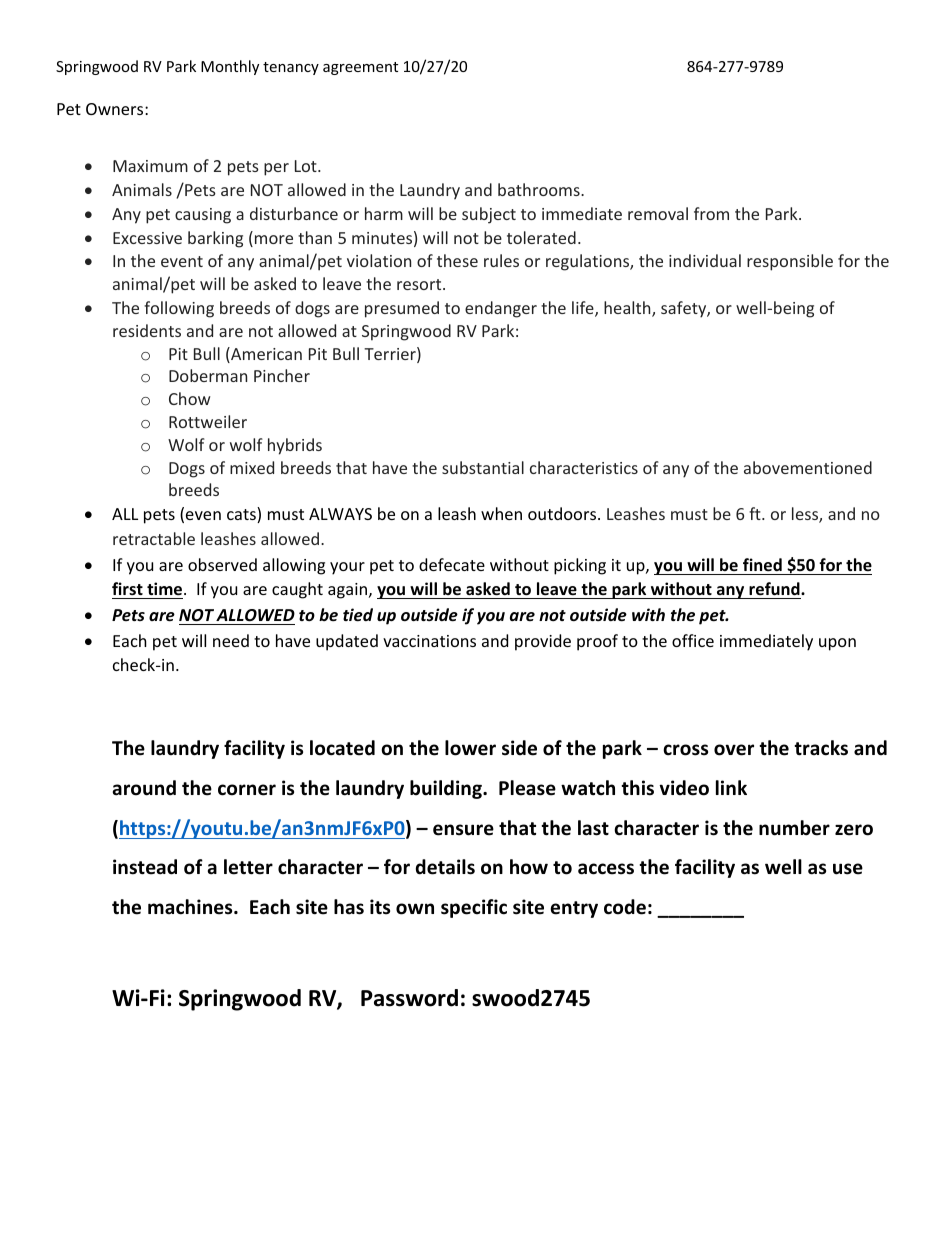 The image size is (952, 1233). What do you see at coordinates (625, 907) in the screenshot?
I see `code` at bounding box center [625, 907].
